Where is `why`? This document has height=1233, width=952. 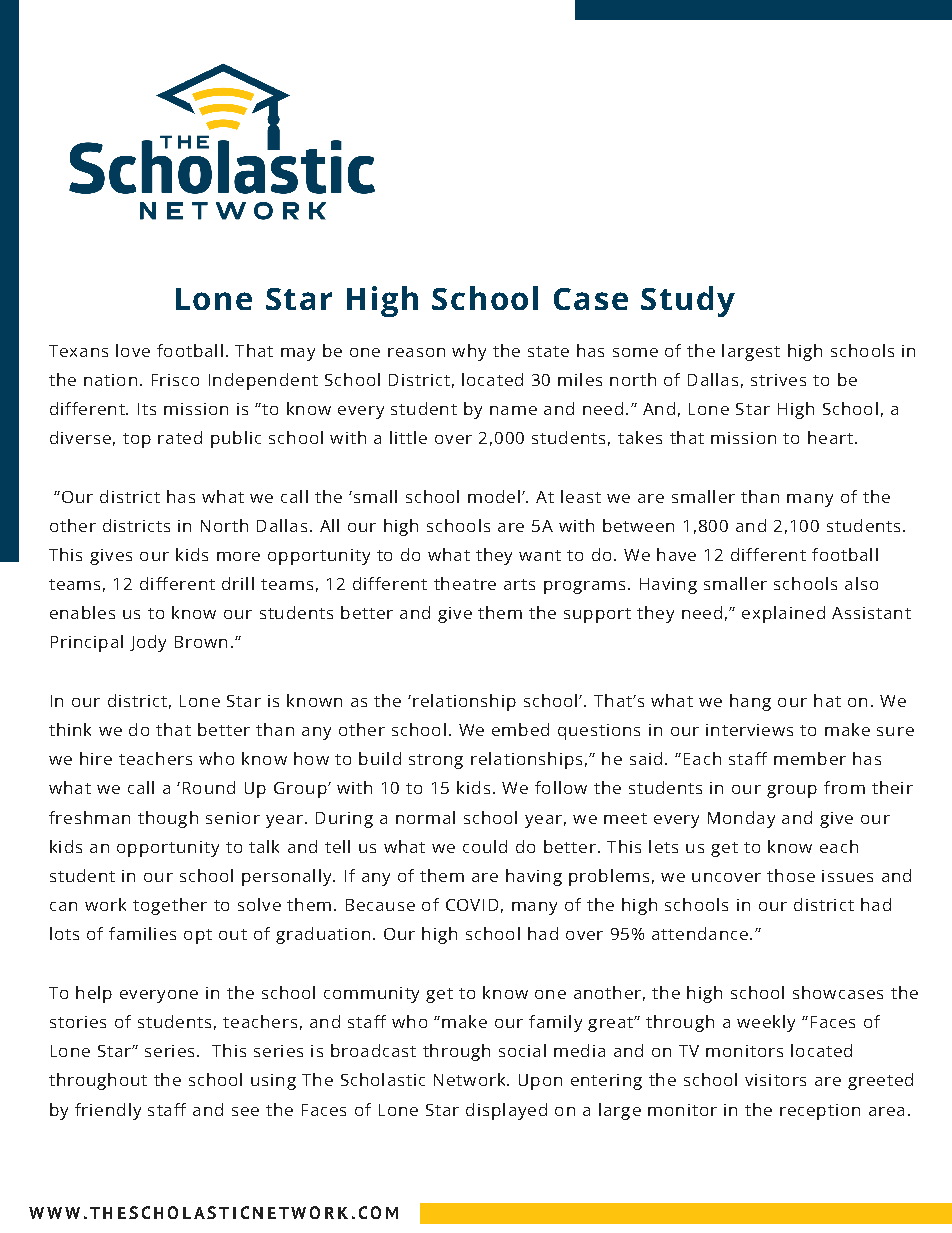 why is located at coordinates (469, 352).
